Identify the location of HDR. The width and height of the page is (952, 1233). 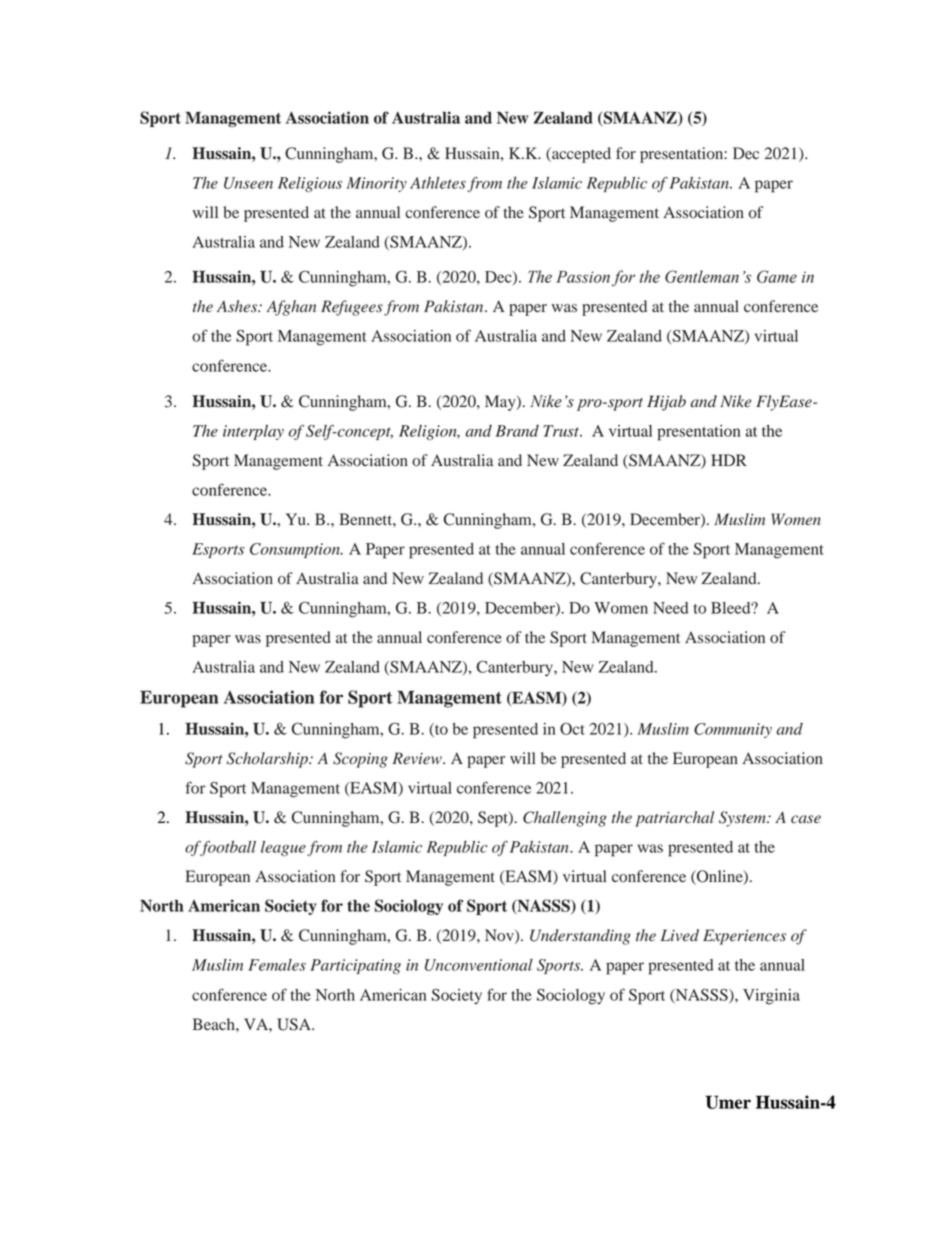
(729, 460).
